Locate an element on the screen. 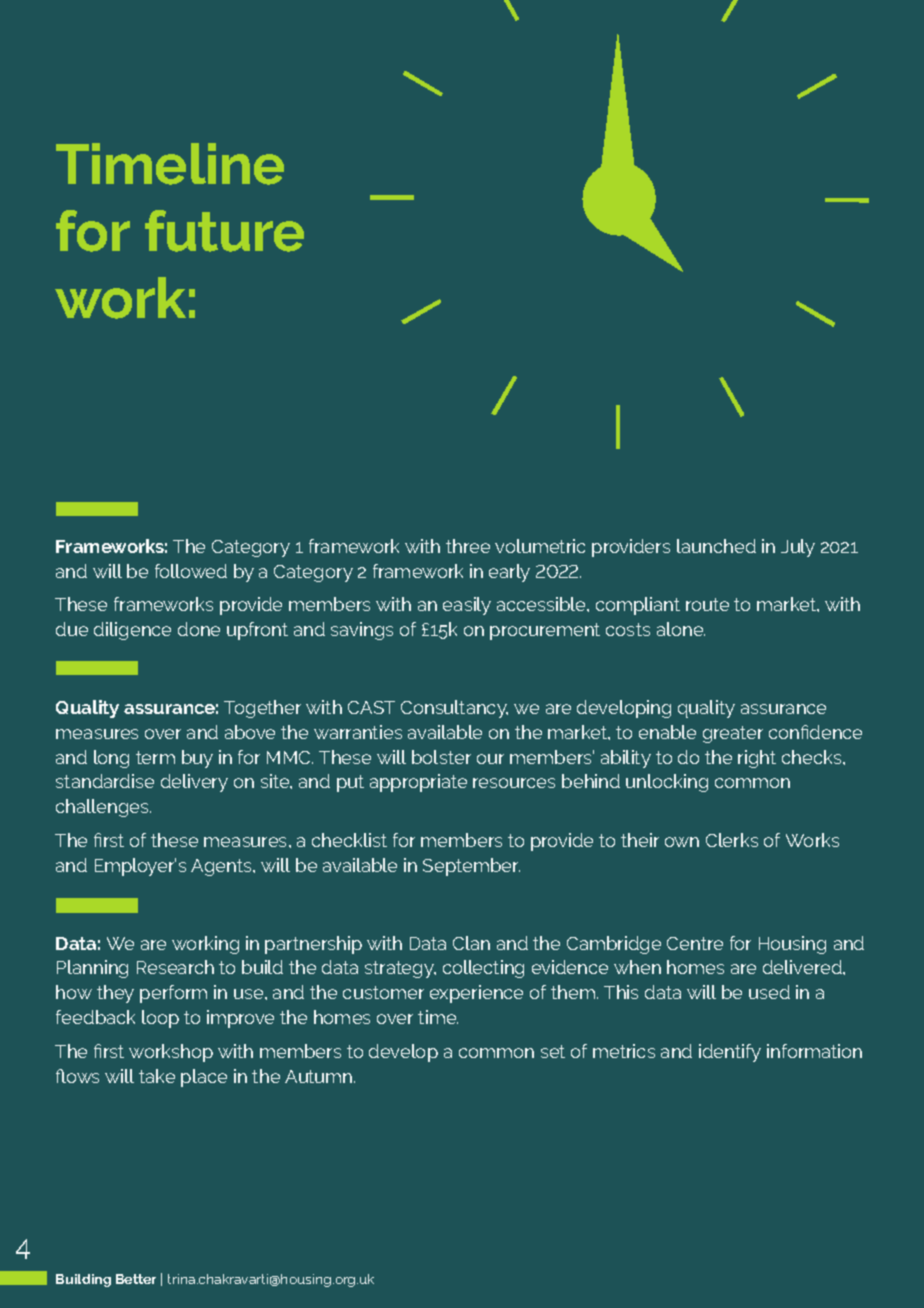  Consultancy is located at coordinates (454, 709).
